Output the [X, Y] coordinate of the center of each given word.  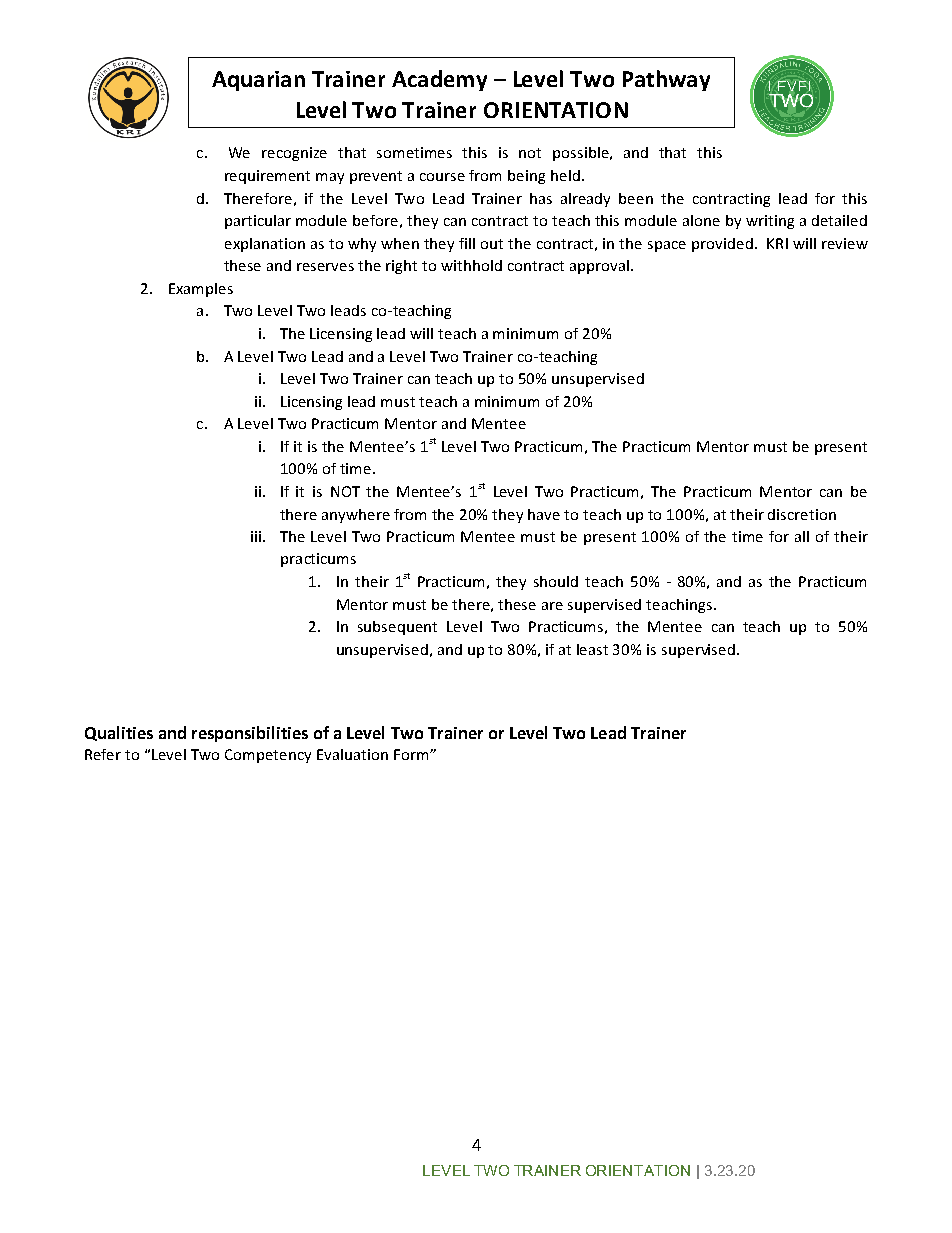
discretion [802, 514]
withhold [471, 265]
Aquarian [258, 81]
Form [412, 754]
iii [256, 536]
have [544, 514]
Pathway [666, 80]
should [556, 581]
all [802, 536]
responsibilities [250, 734]
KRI [777, 243]
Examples [201, 290]
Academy [439, 80]
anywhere [356, 516]
